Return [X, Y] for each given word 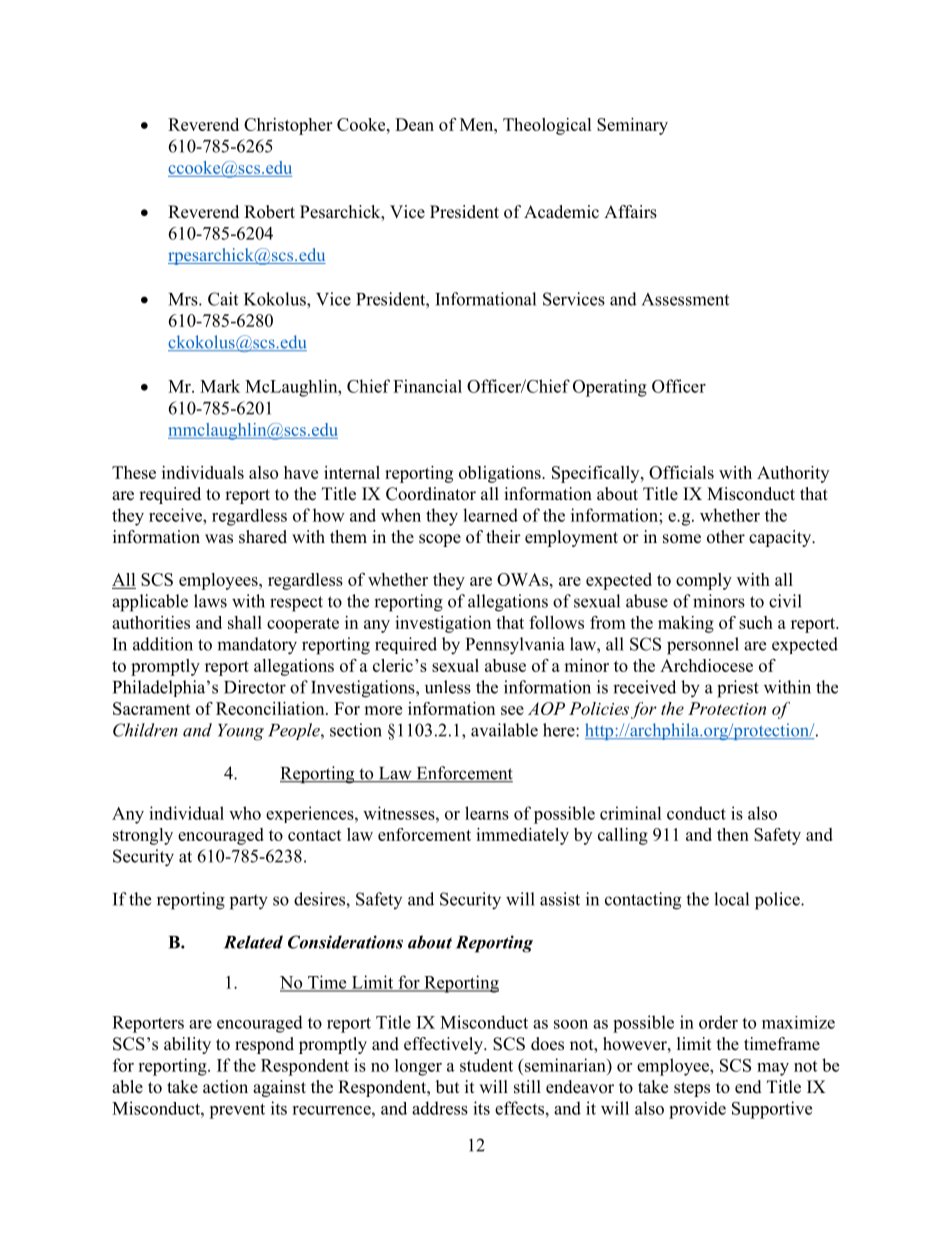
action [225, 1087]
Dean [414, 124]
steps [692, 1089]
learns [487, 813]
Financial [427, 386]
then [733, 834]
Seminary [632, 126]
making [686, 624]
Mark [220, 386]
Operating [610, 388]
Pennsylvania [515, 646]
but [447, 1087]
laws [210, 601]
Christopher [288, 126]
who [245, 813]
